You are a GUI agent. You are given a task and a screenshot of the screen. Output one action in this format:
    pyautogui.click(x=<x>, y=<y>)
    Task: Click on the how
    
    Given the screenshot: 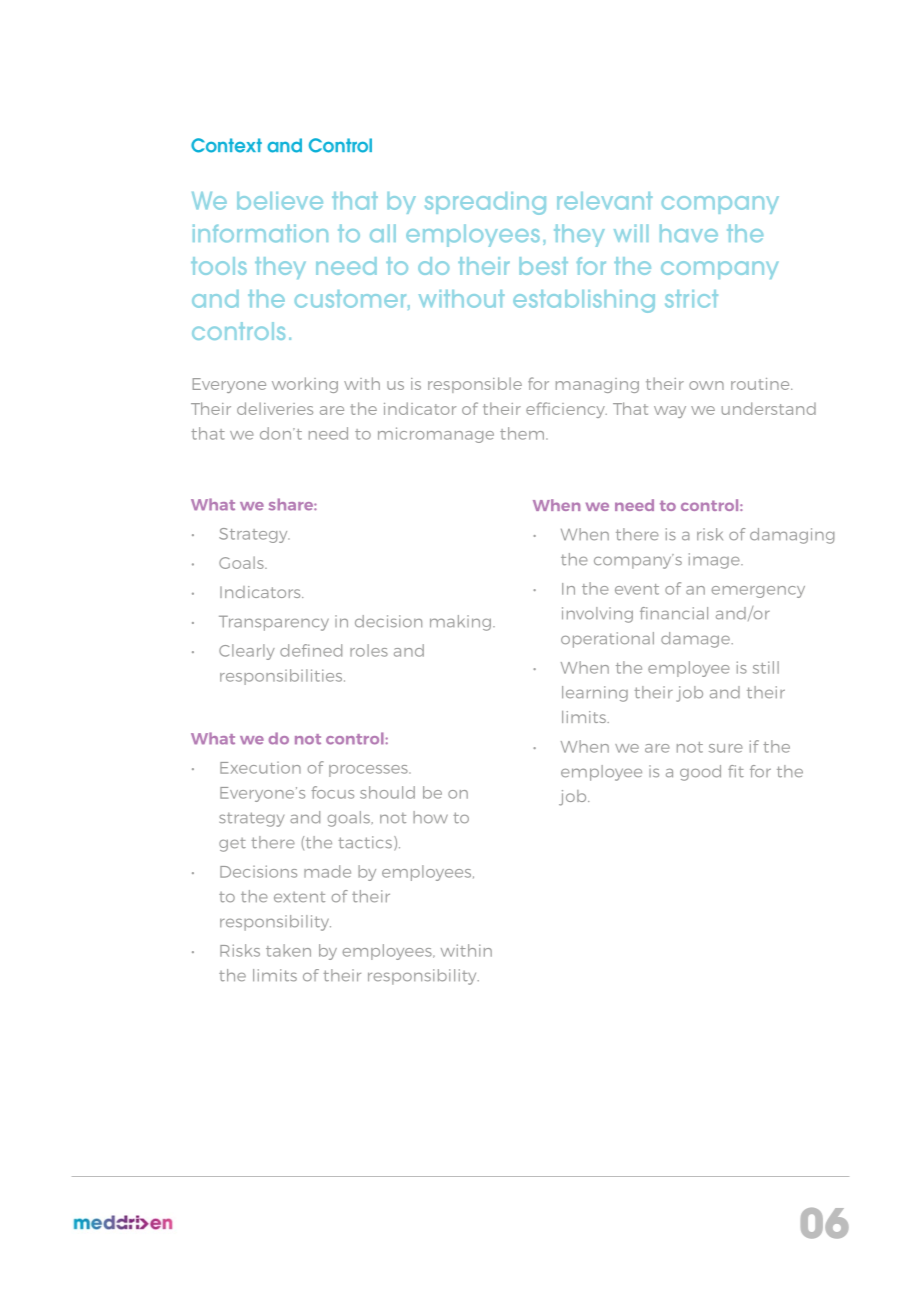 What is the action you would take?
    pyautogui.click(x=430, y=817)
